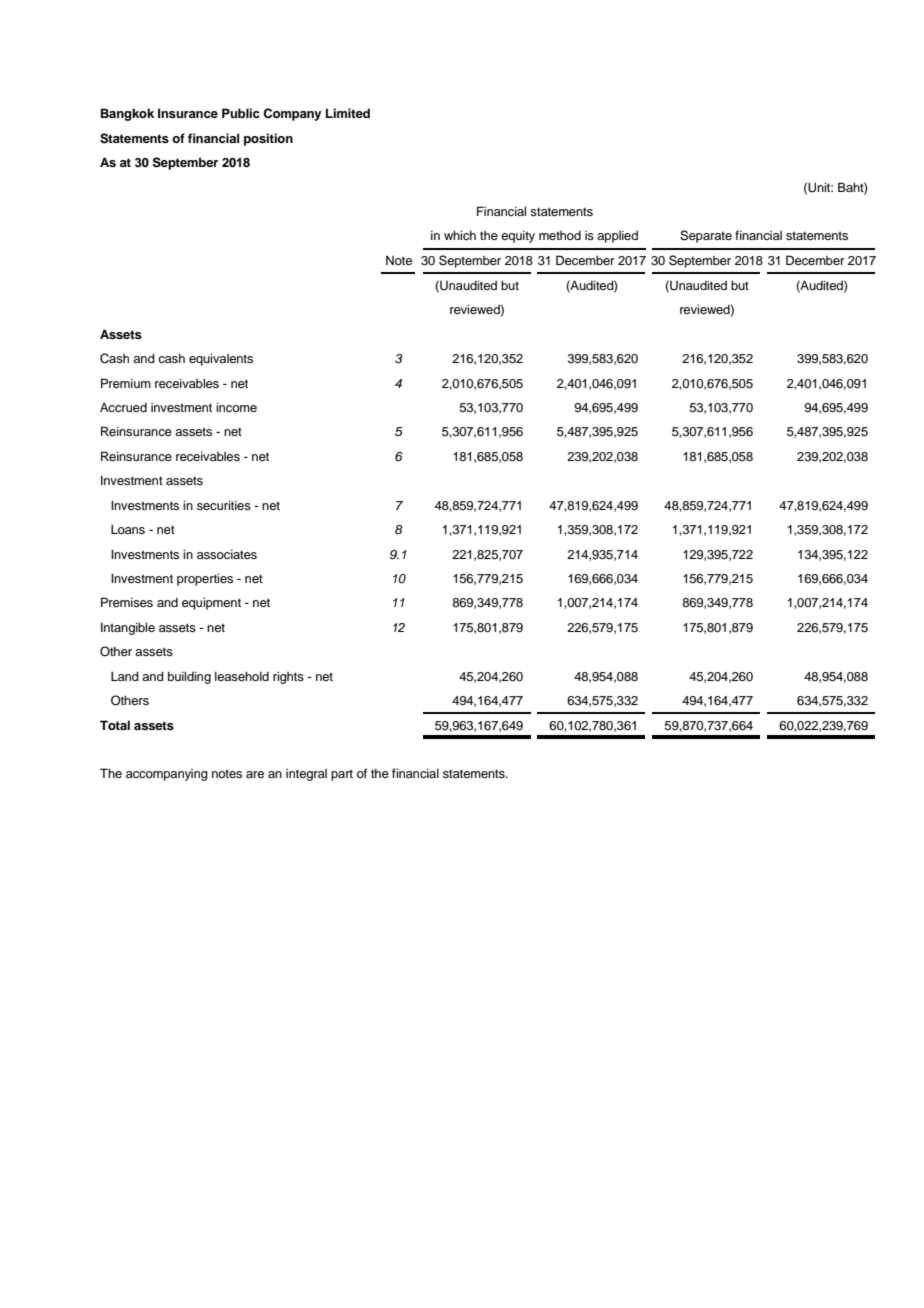 Image resolution: width=924 pixels, height=1308 pixels. I want to click on integral, so click(306, 775).
